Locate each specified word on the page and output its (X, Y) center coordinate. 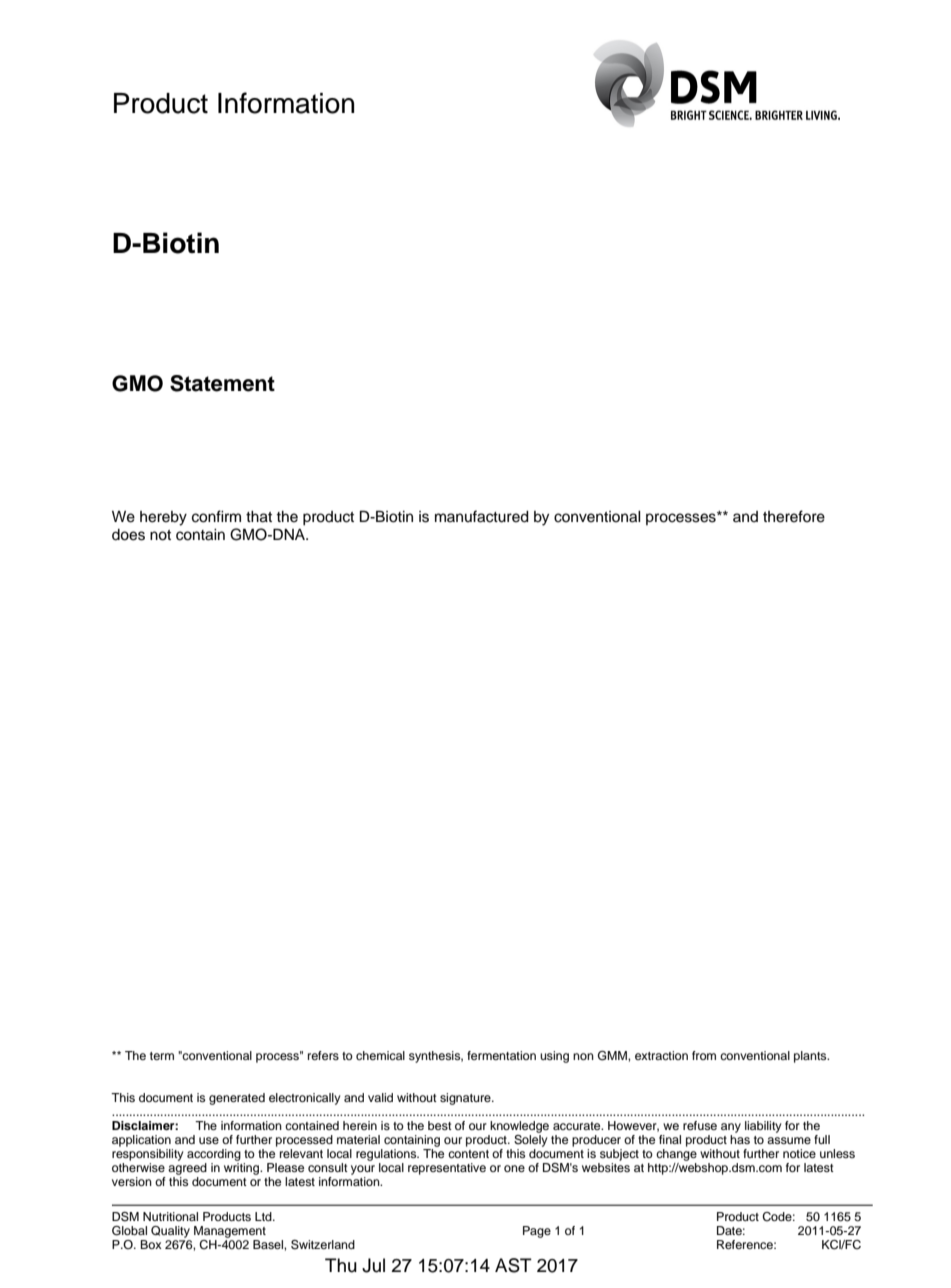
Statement (222, 383)
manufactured (482, 516)
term (162, 1056)
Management (230, 1232)
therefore (794, 516)
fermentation (501, 1055)
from (704, 1055)
